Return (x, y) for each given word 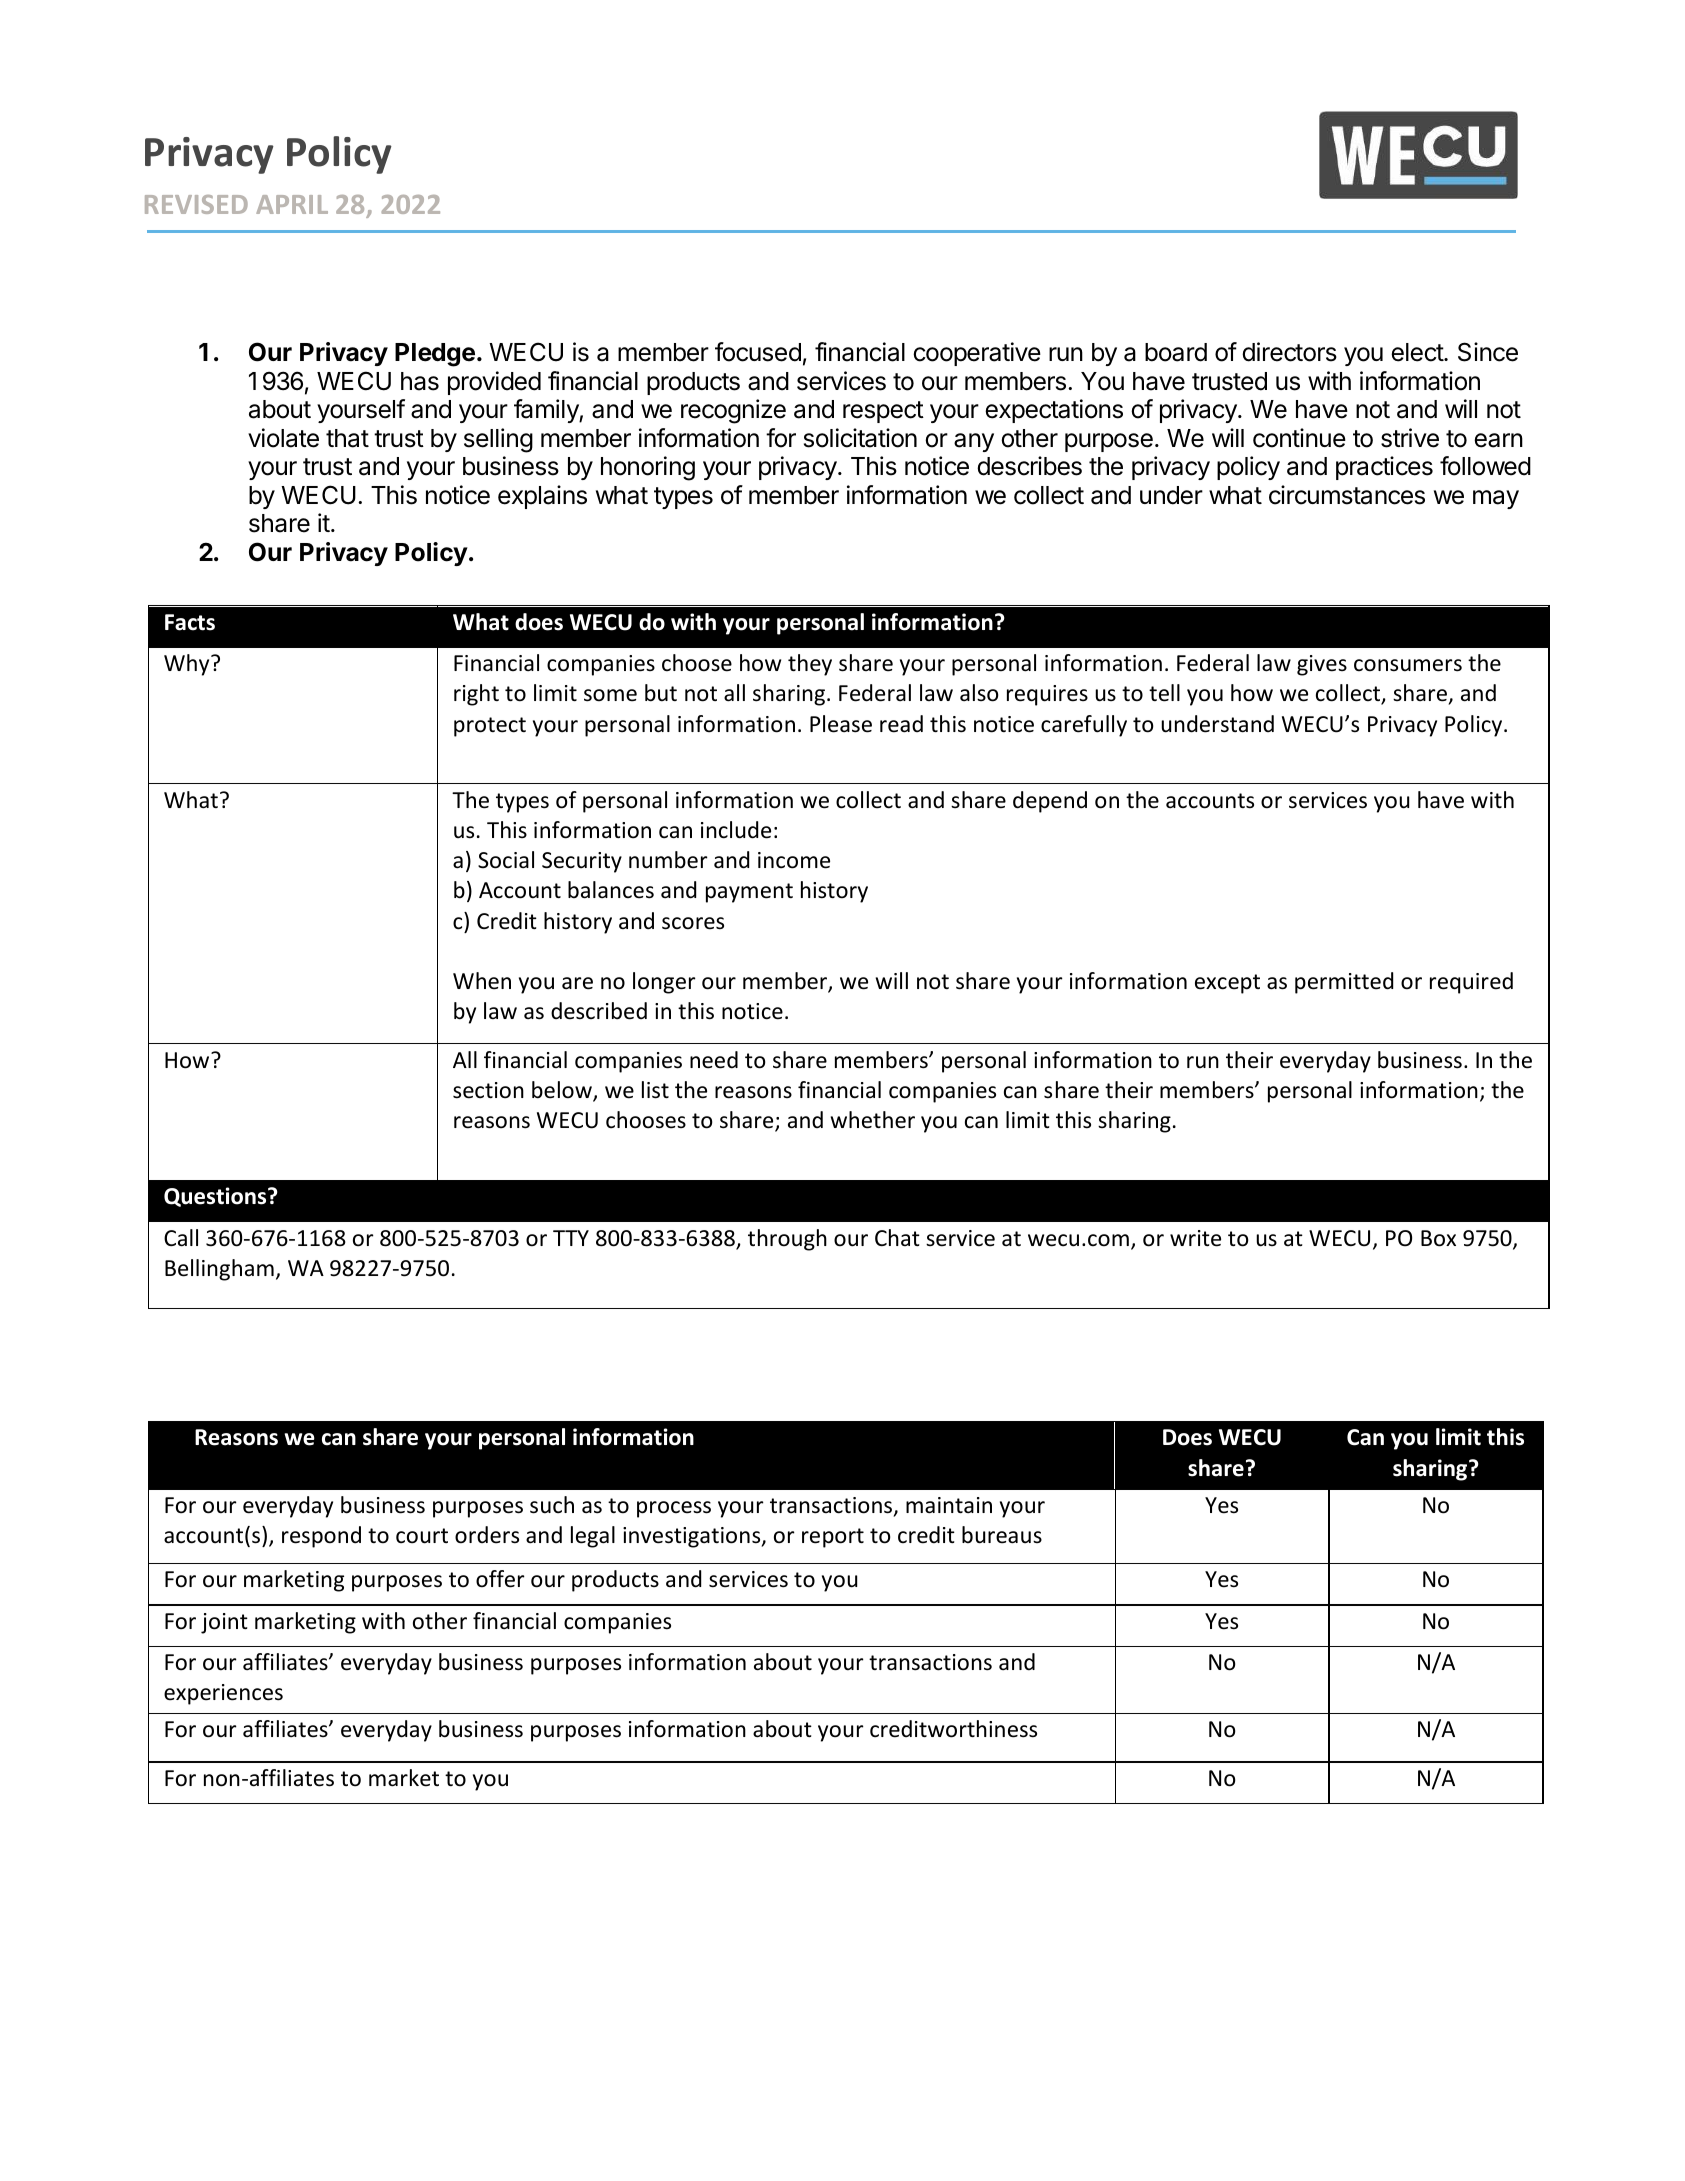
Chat (897, 1237)
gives (1322, 665)
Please (841, 724)
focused (758, 352)
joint (224, 1623)
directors (1289, 352)
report (833, 1538)
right (476, 695)
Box (1438, 1238)
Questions (216, 1197)
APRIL (292, 204)
